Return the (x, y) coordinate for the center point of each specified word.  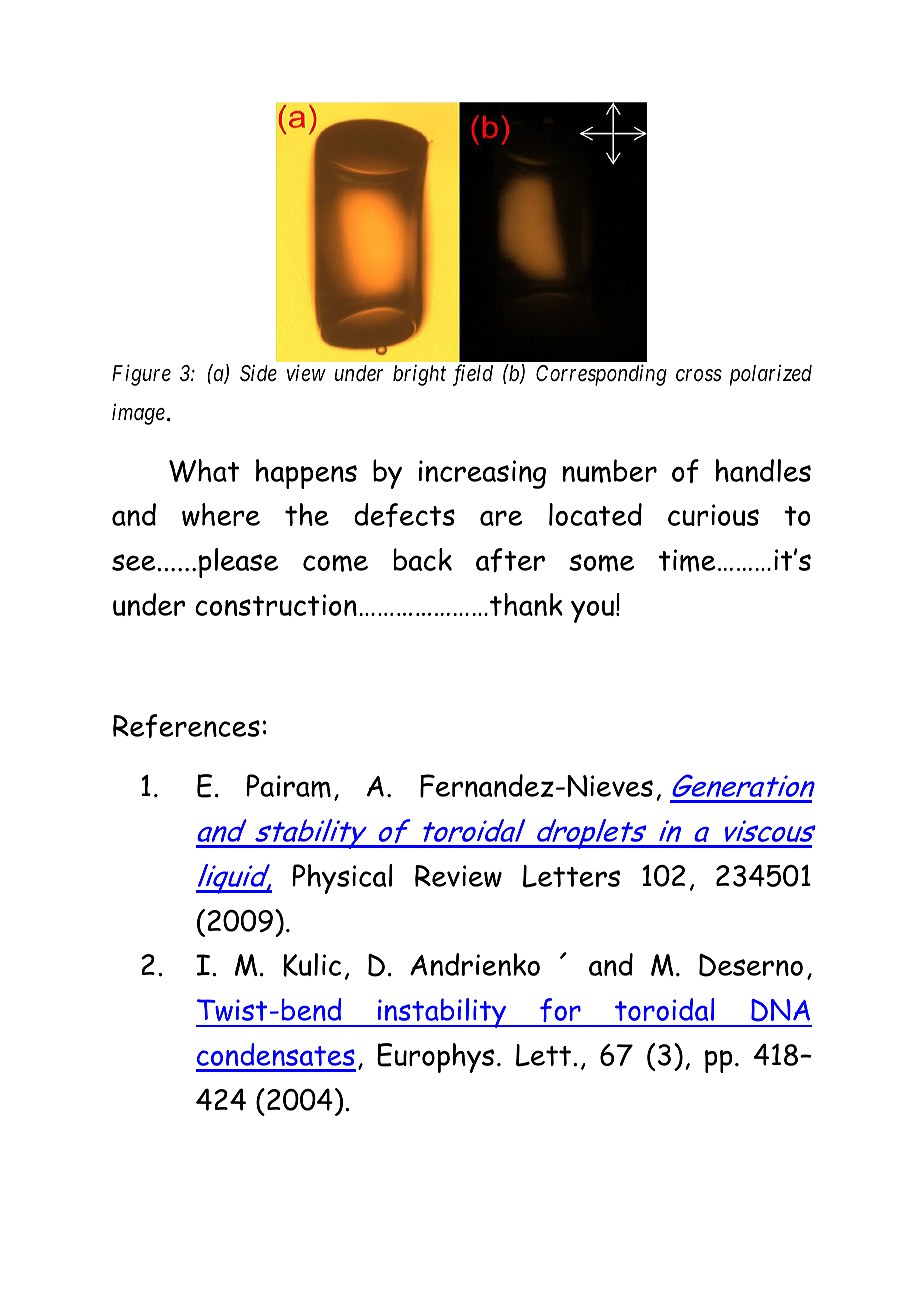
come (335, 563)
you (592, 611)
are (501, 518)
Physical (343, 879)
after (510, 560)
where (221, 514)
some (601, 563)
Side (258, 373)
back (423, 559)
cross (699, 375)
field (473, 375)
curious (713, 515)
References (186, 726)
